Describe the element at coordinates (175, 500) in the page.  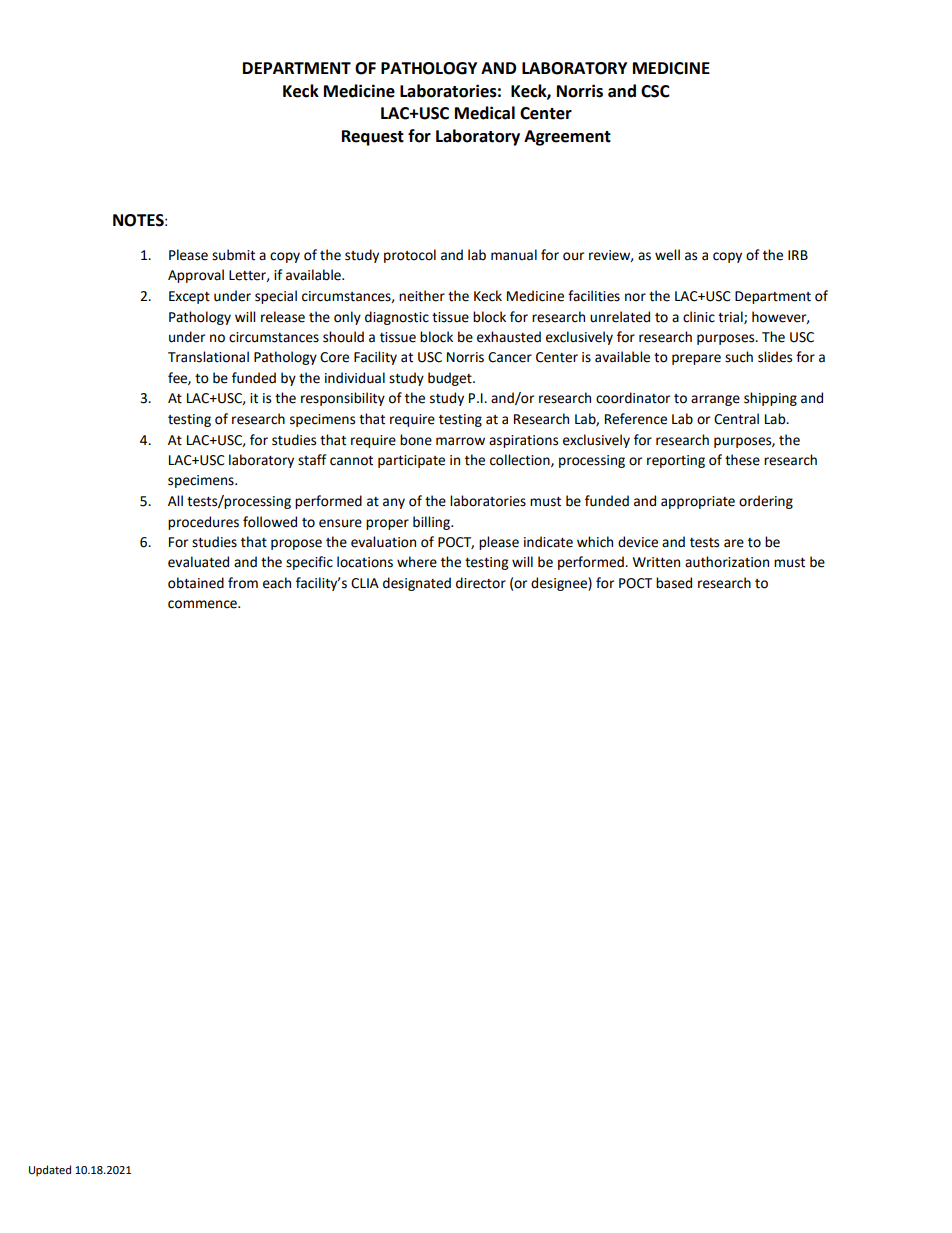
I see `All` at that location.
